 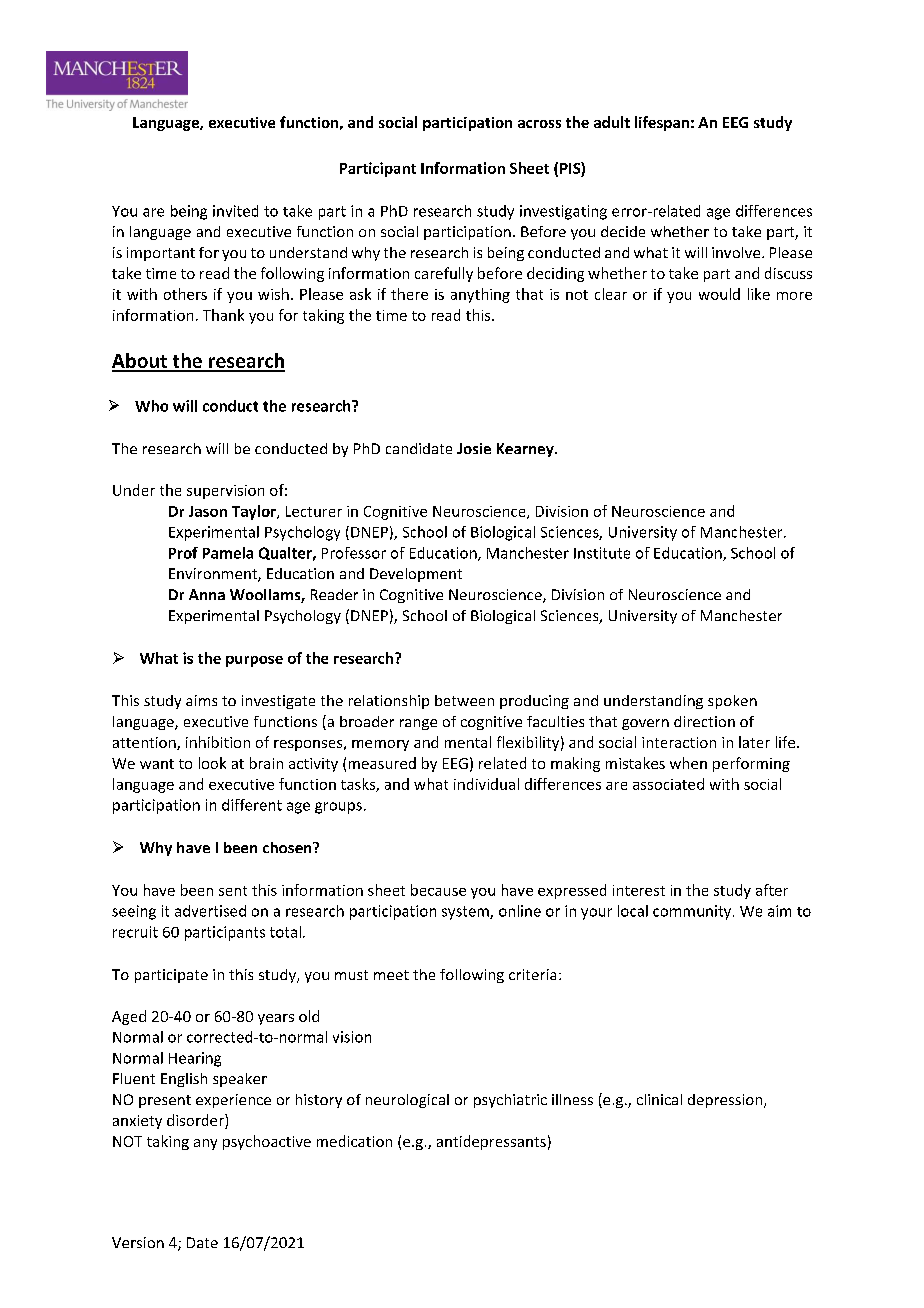 What do you see at coordinates (464, 700) in the screenshot?
I see `between` at bounding box center [464, 700].
